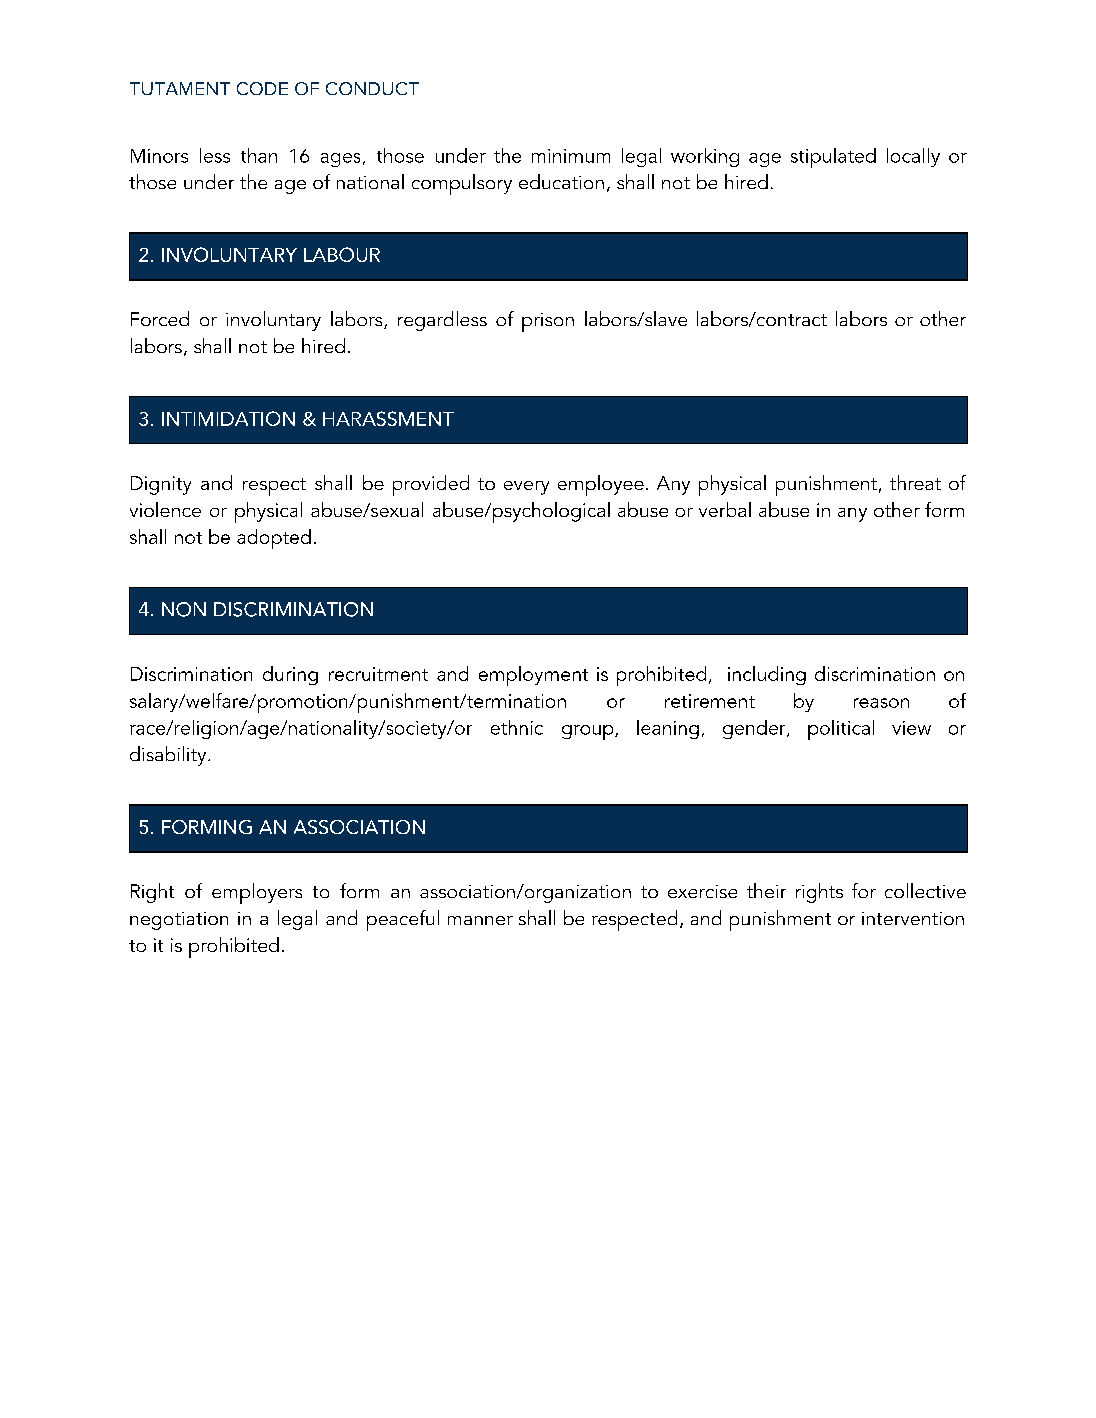  I want to click on prison, so click(548, 322).
